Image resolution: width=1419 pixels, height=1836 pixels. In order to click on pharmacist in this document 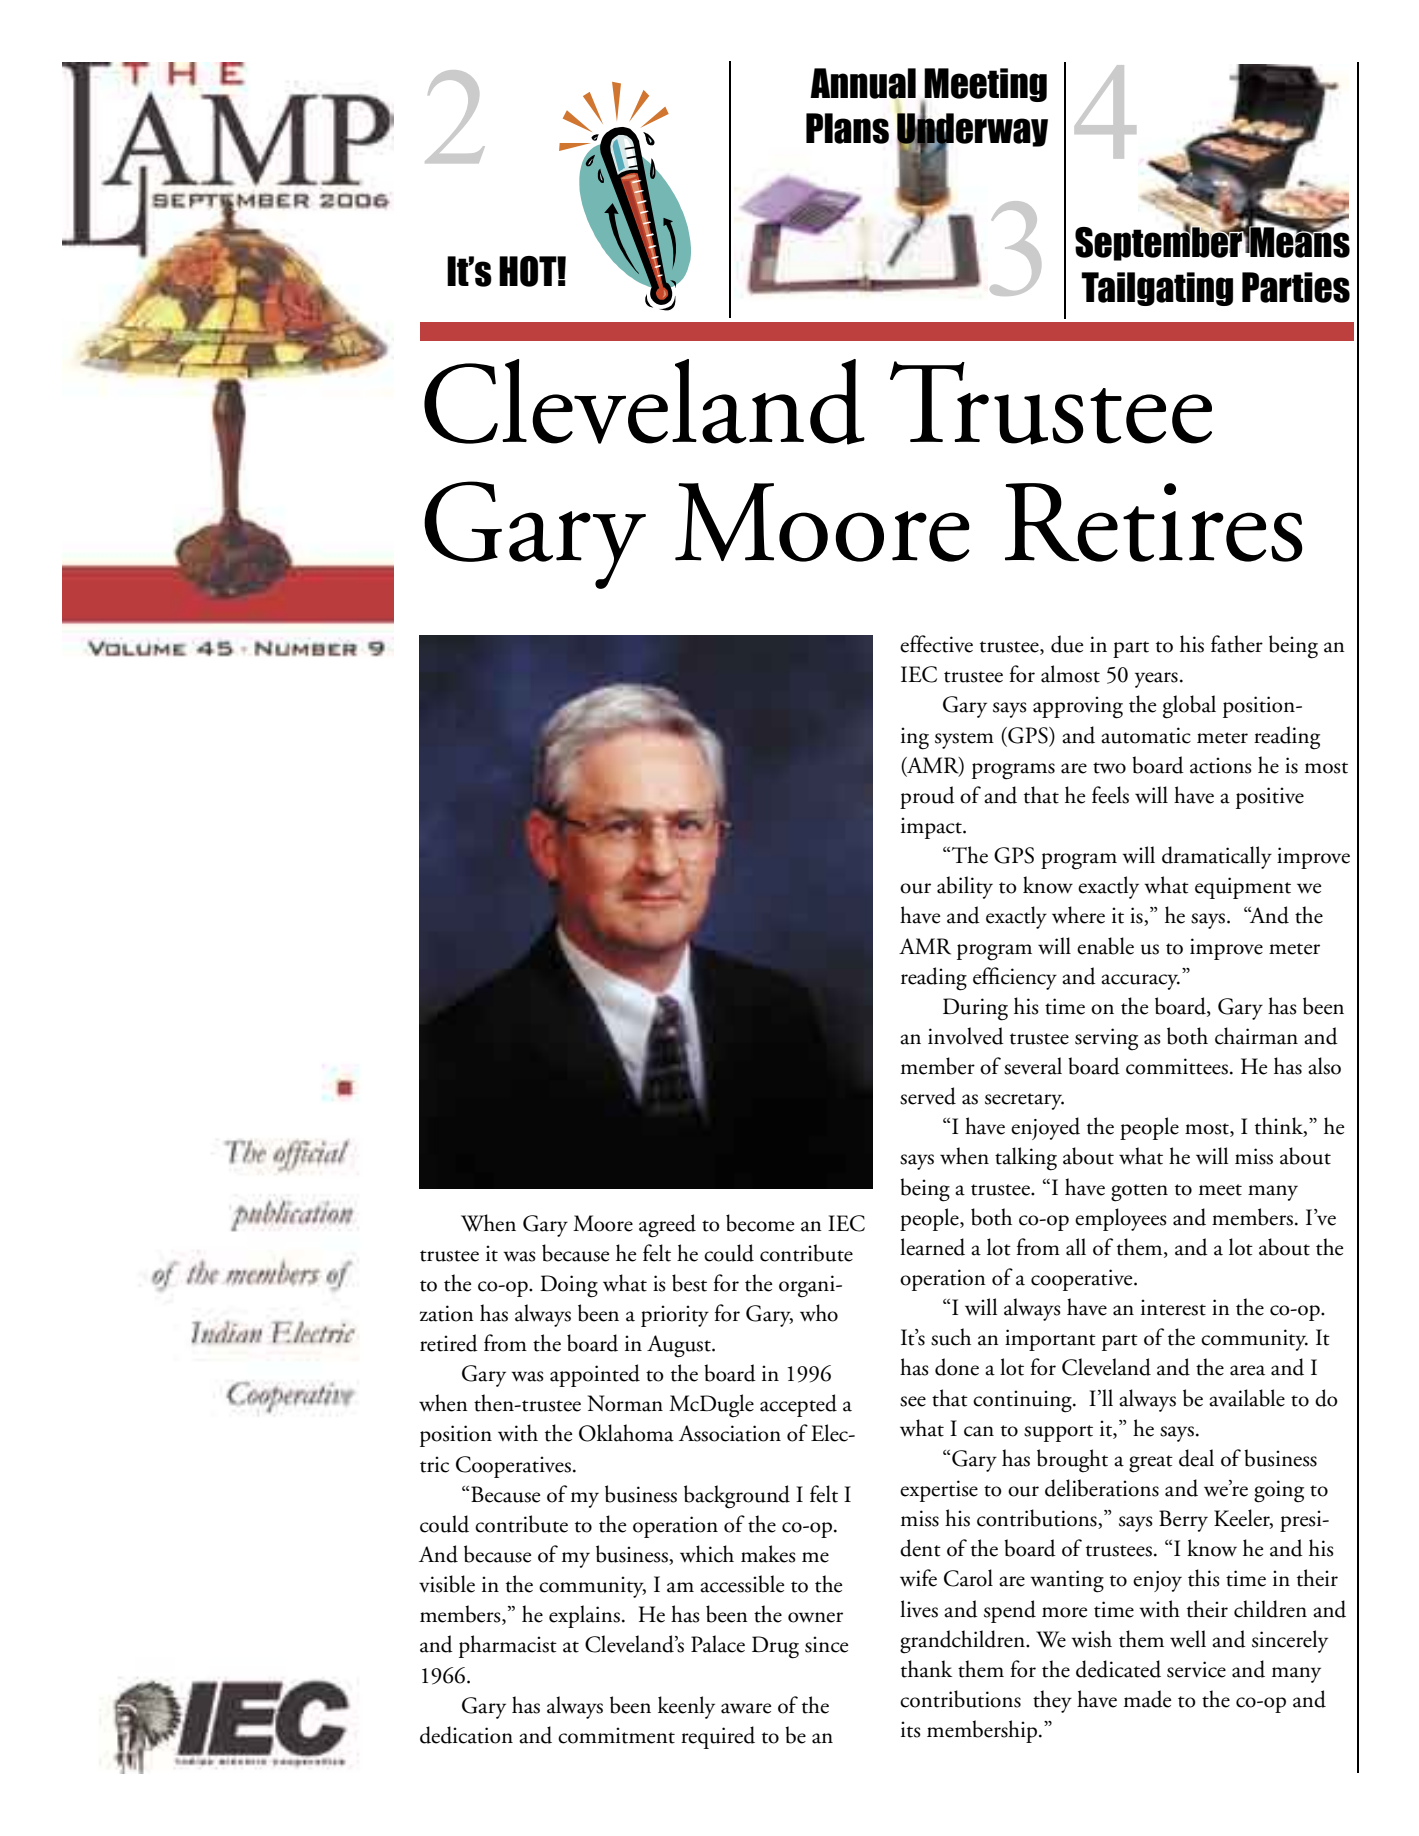, I will do `click(508, 1646)`.
